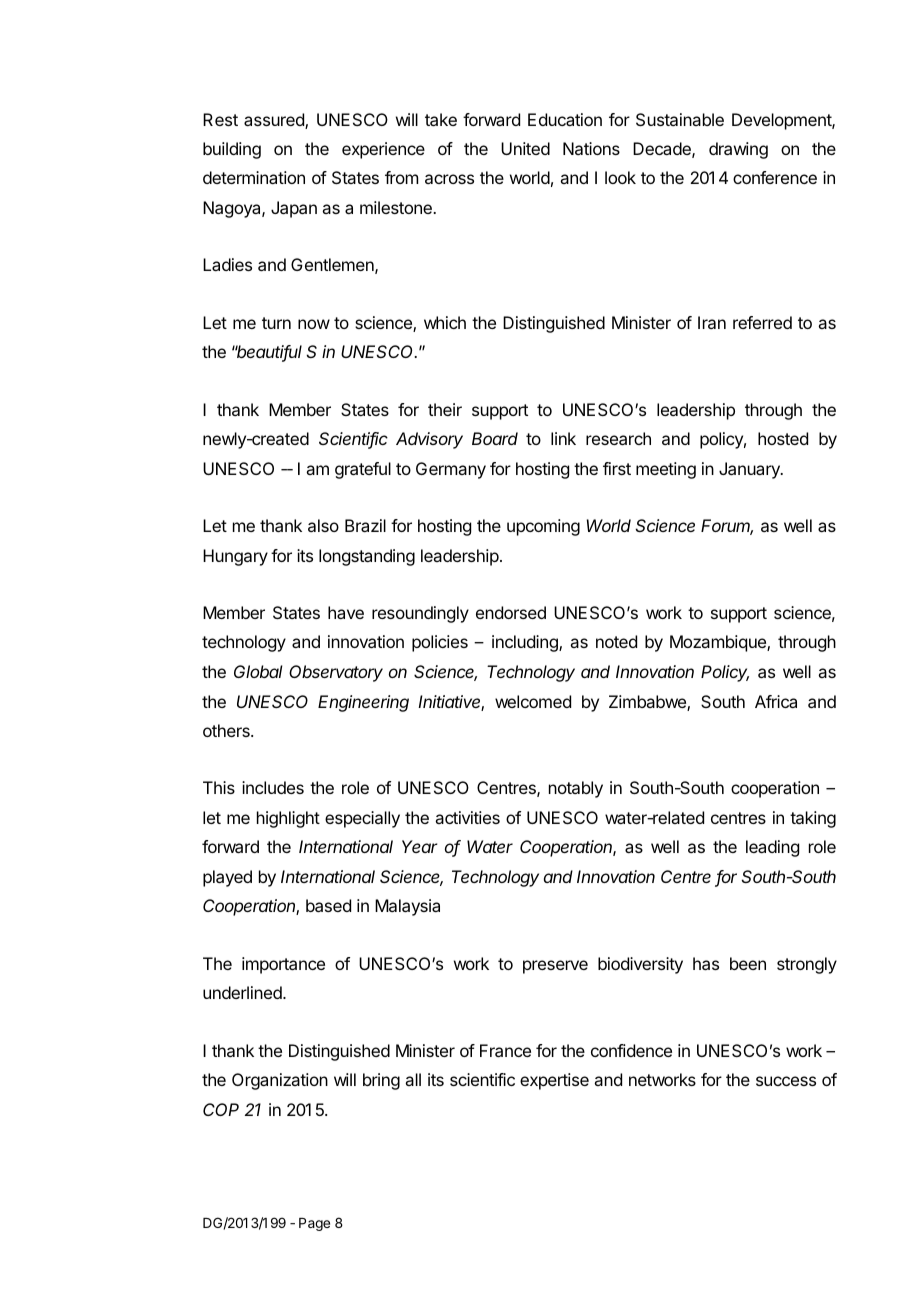  Describe the element at coordinates (525, 148) in the image. I see `United` at that location.
